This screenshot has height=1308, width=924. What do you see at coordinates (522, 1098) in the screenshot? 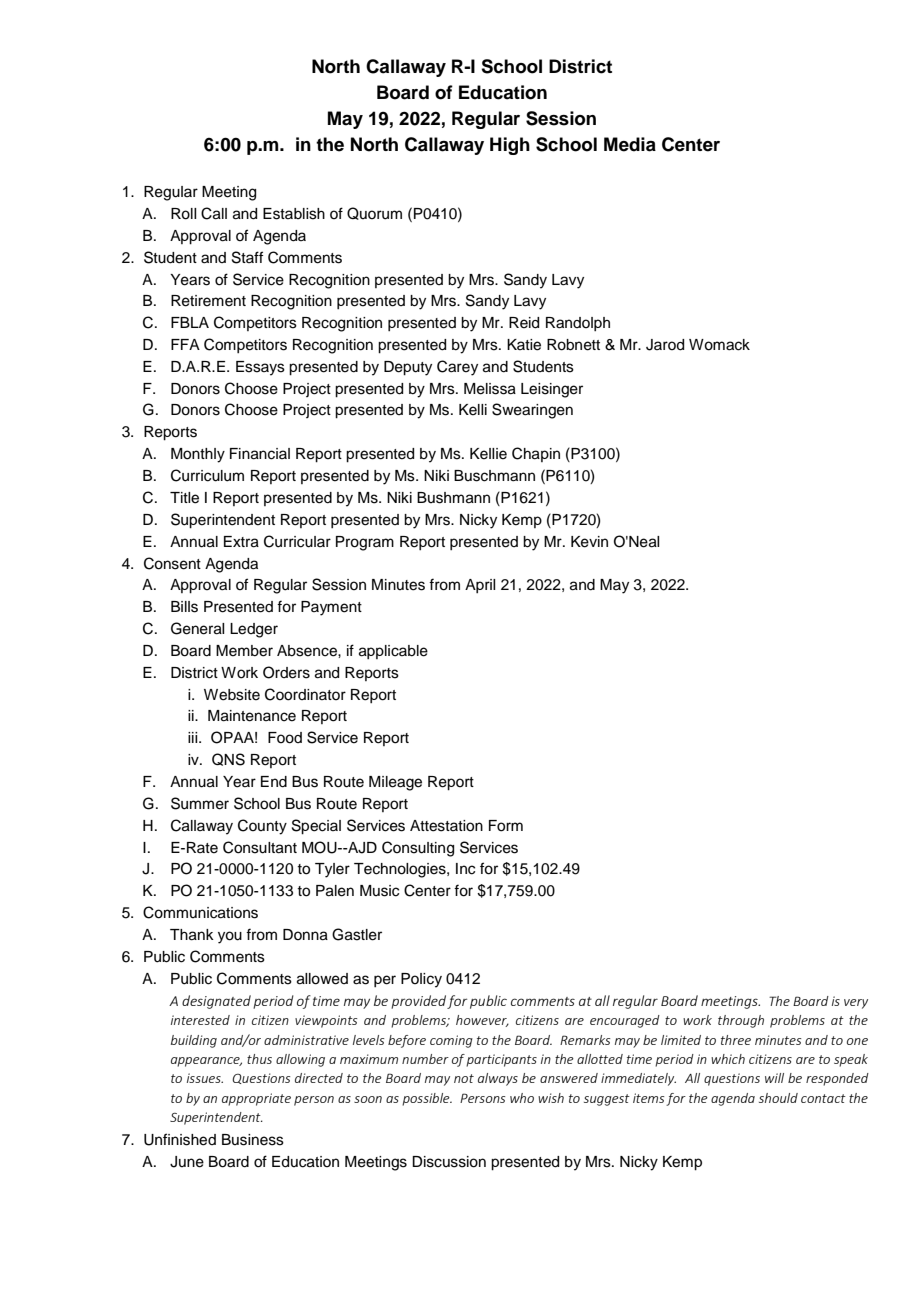
I see `who` at bounding box center [522, 1098].
